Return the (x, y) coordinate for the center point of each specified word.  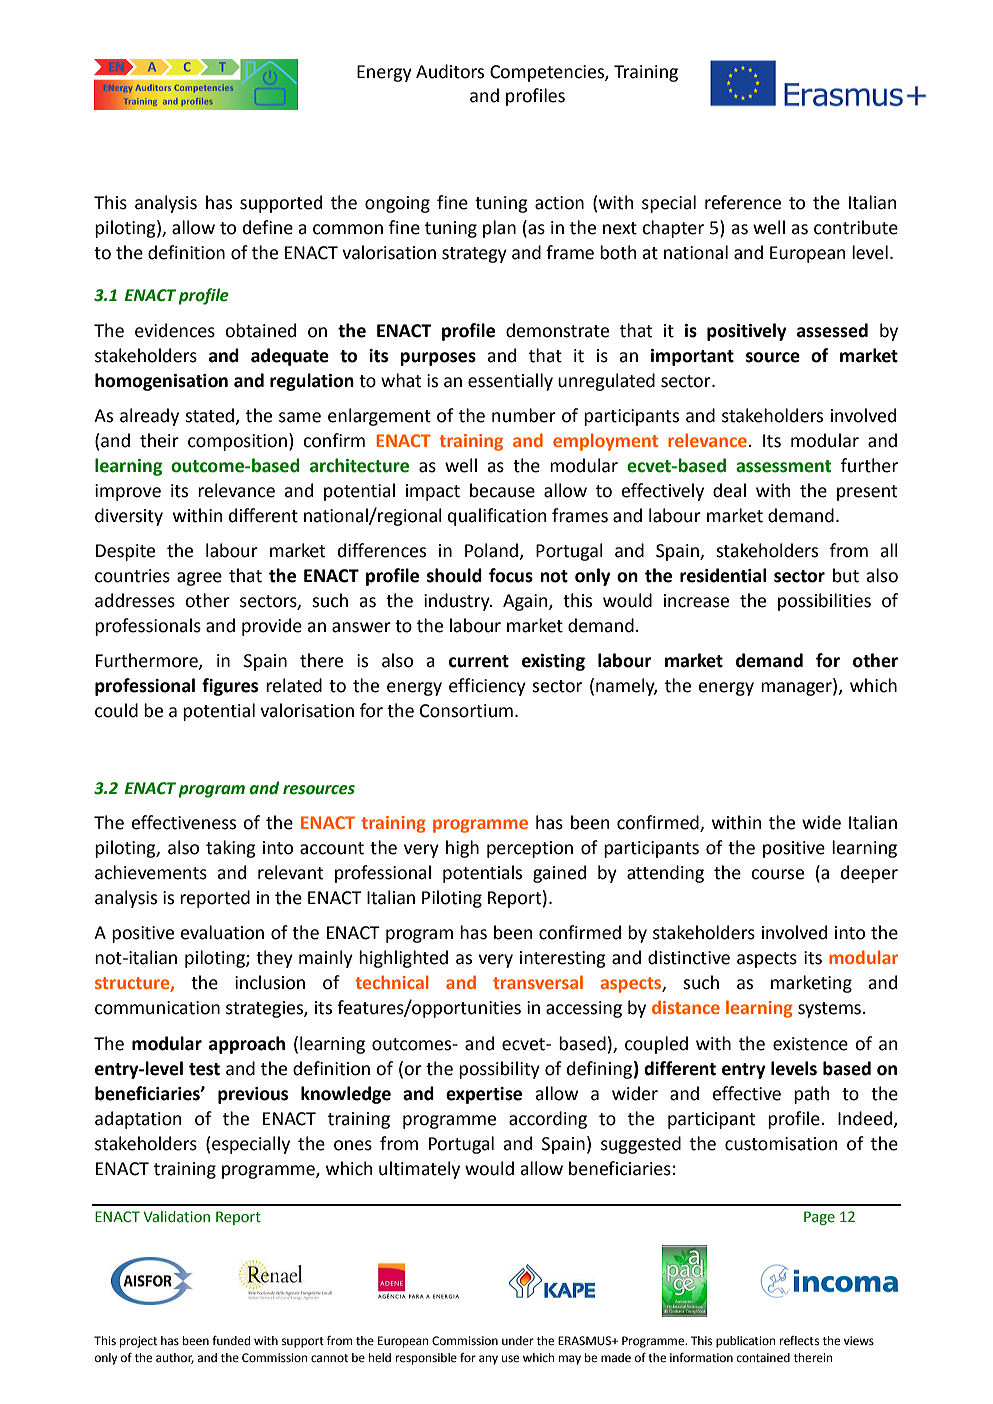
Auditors (450, 71)
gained (559, 874)
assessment (783, 466)
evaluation (222, 932)
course (777, 874)
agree (199, 579)
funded (231, 1340)
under (518, 1340)
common (348, 229)
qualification (497, 517)
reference (743, 202)
